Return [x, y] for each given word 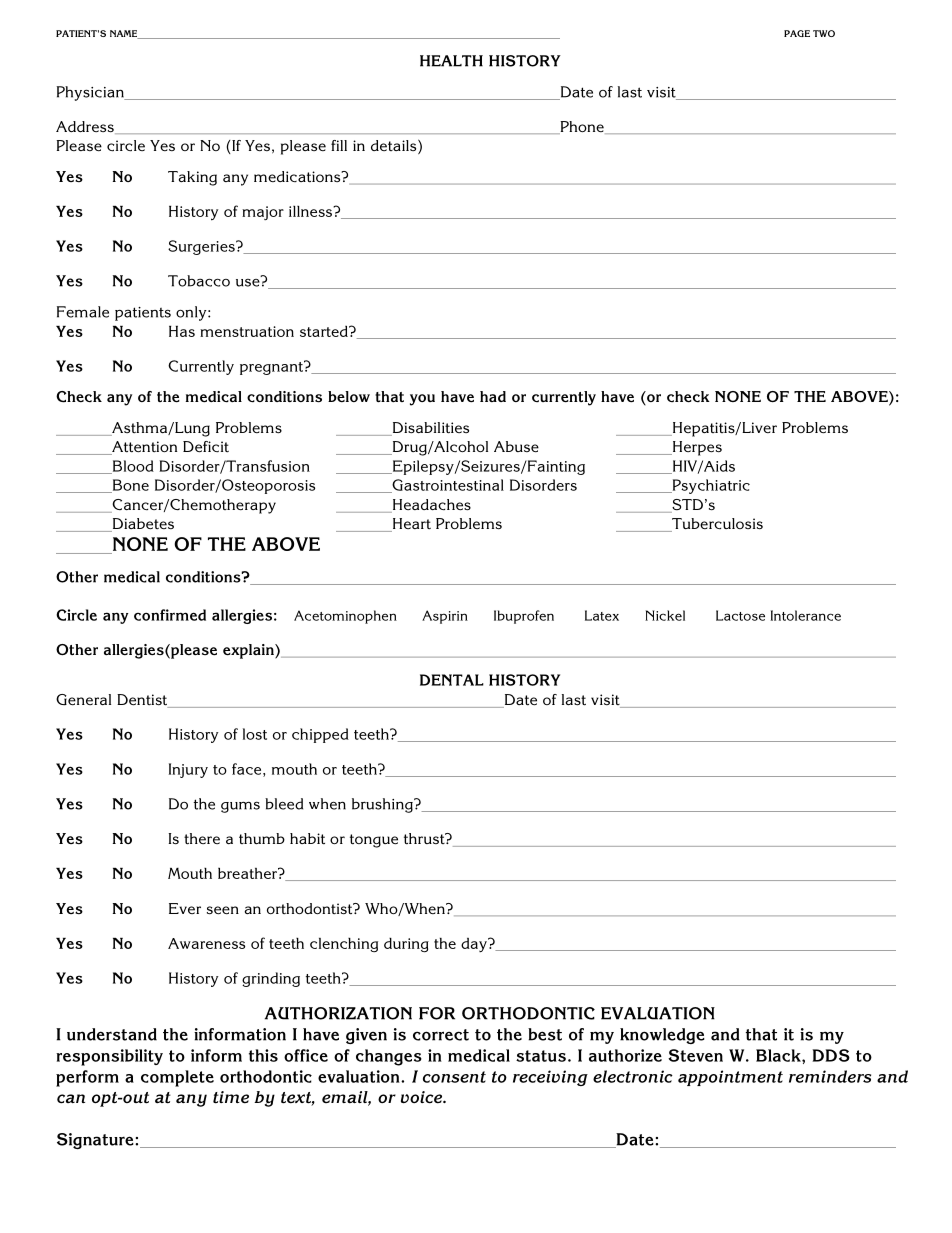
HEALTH [451, 61]
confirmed [170, 615]
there [202, 839]
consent [454, 1077]
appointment [730, 1078]
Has [182, 331]
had [493, 396]
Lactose [740, 615]
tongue [374, 841]
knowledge [662, 1036]
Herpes [696, 448]
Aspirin [445, 617]
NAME [125, 34]
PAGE [797, 33]
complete [177, 1078]
